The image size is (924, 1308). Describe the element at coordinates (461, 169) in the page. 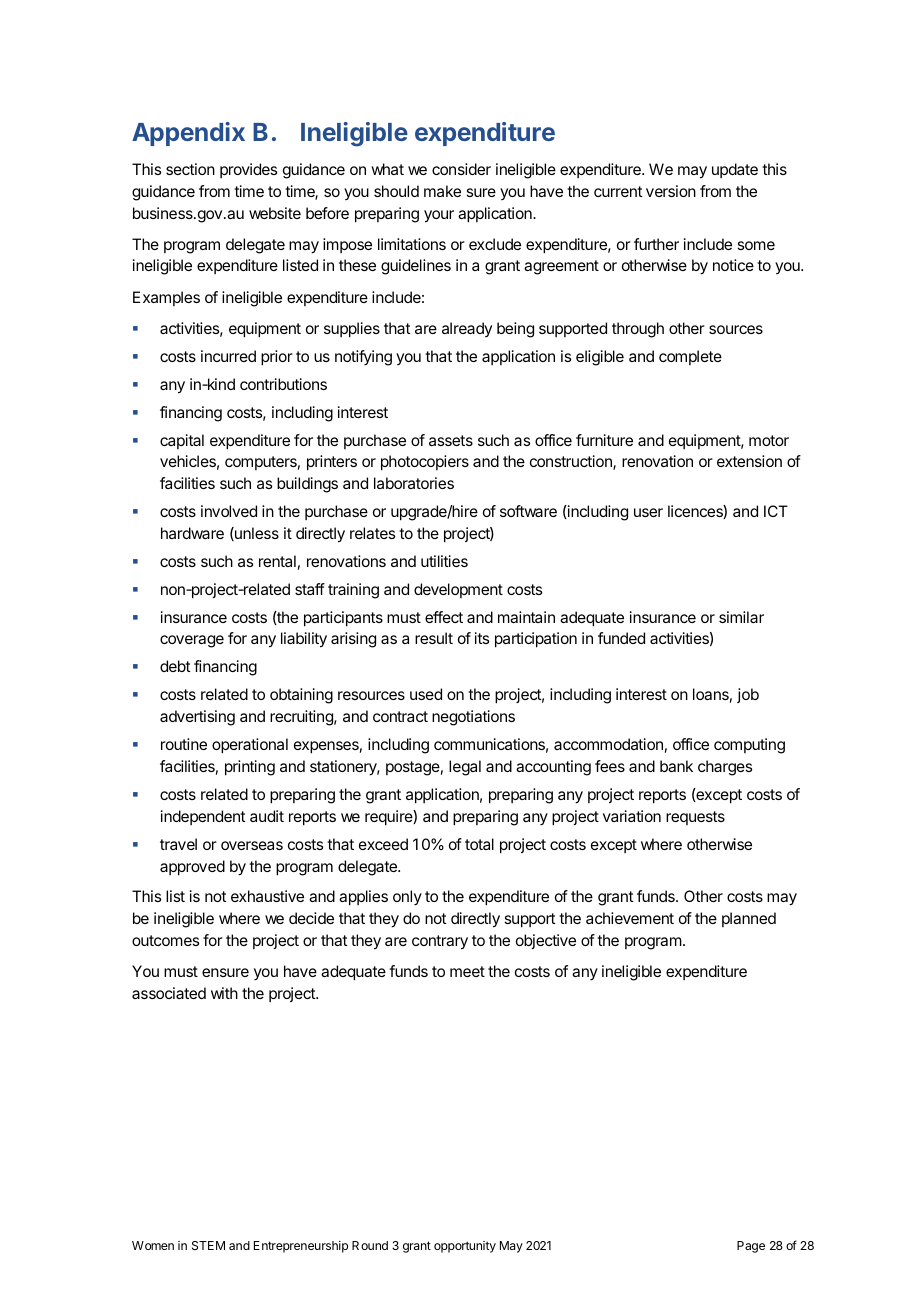

I see `consider` at that location.
